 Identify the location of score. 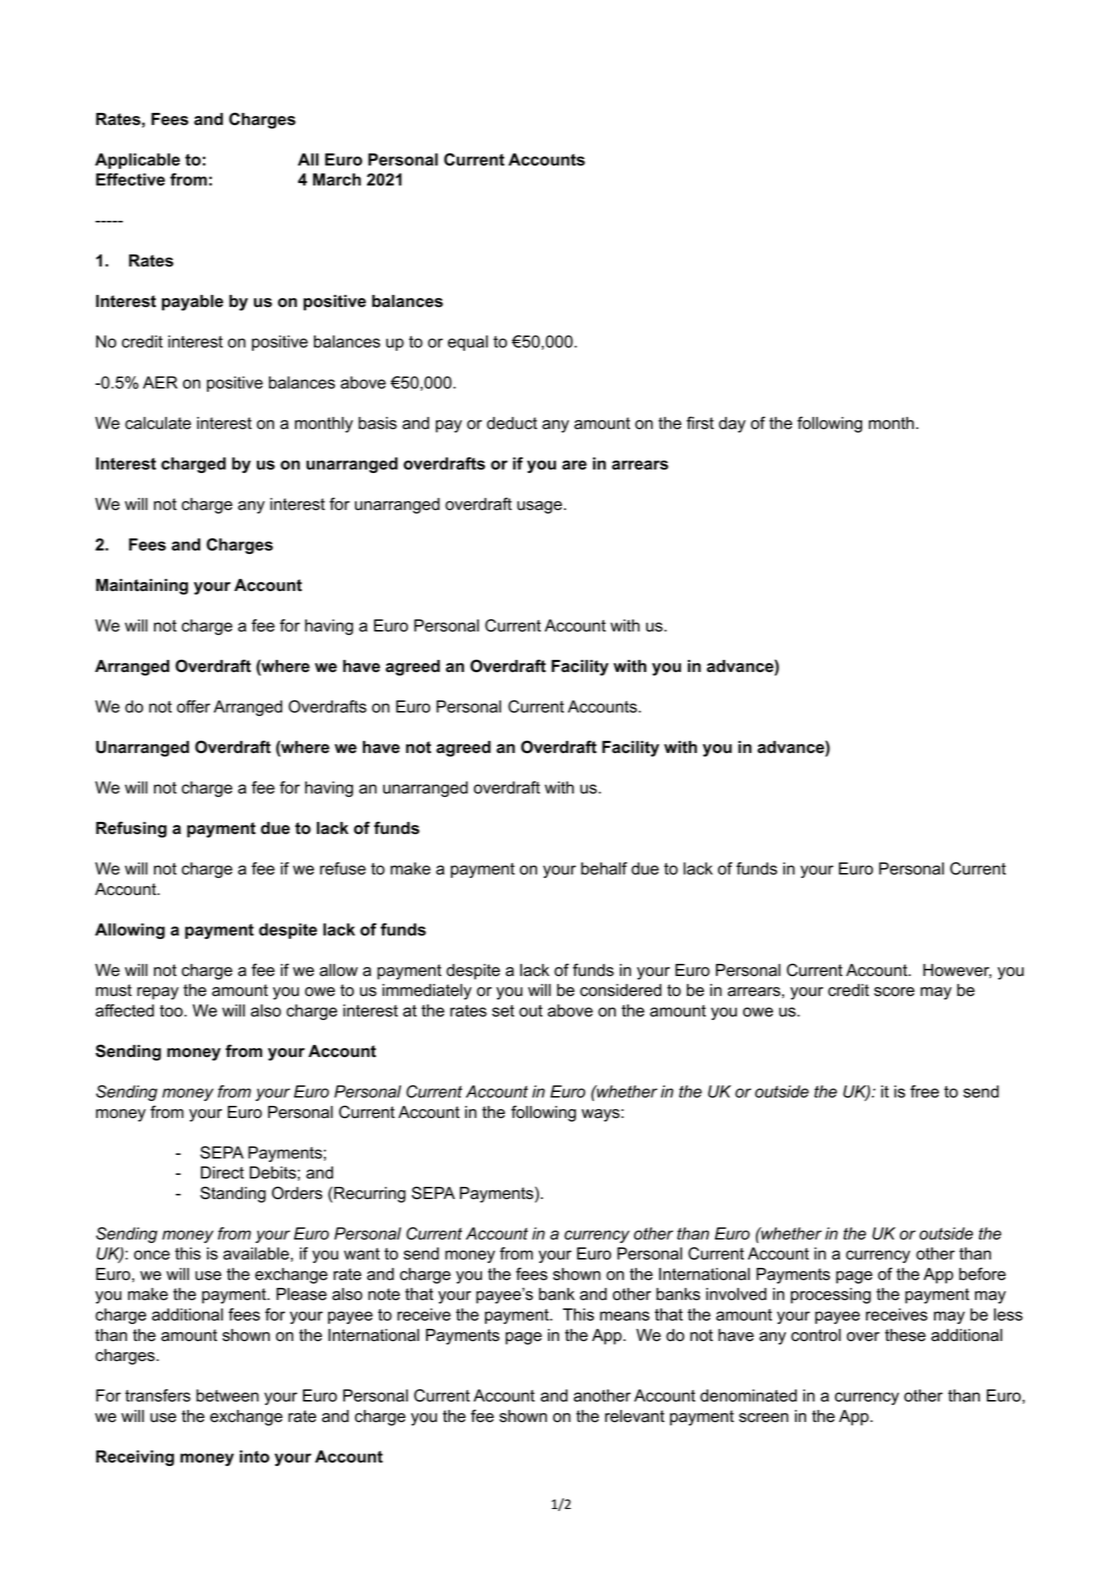
(894, 992).
